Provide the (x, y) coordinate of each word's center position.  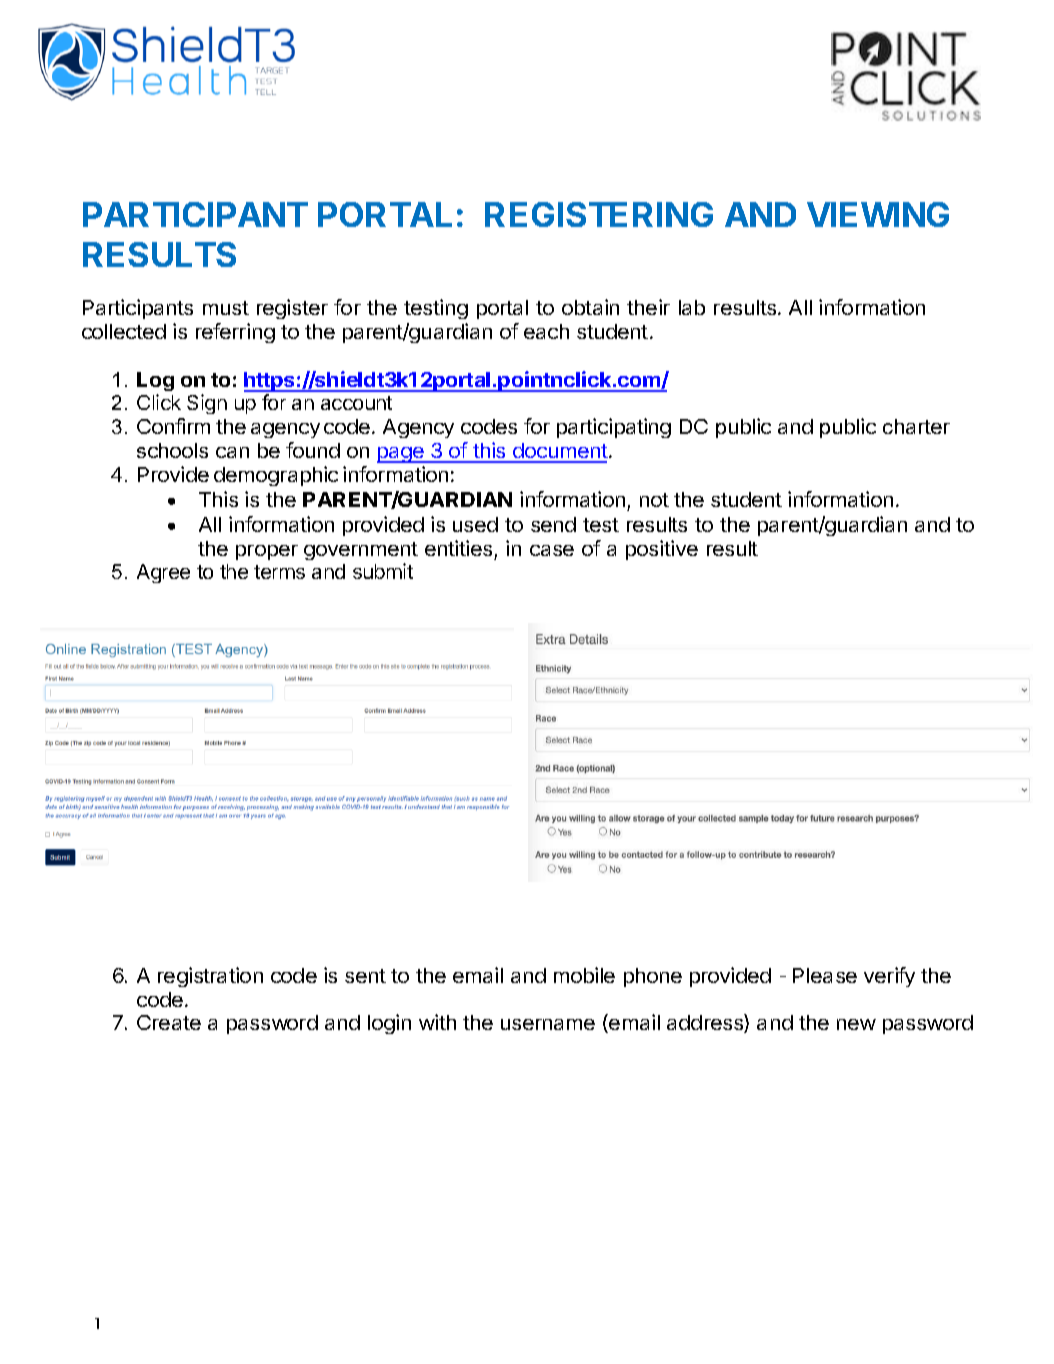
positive (662, 550)
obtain (590, 307)
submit (383, 571)
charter (916, 426)
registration (210, 977)
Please (825, 975)
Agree (163, 573)
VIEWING (878, 214)
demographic (276, 476)
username (548, 1024)
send (553, 524)
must (226, 308)
